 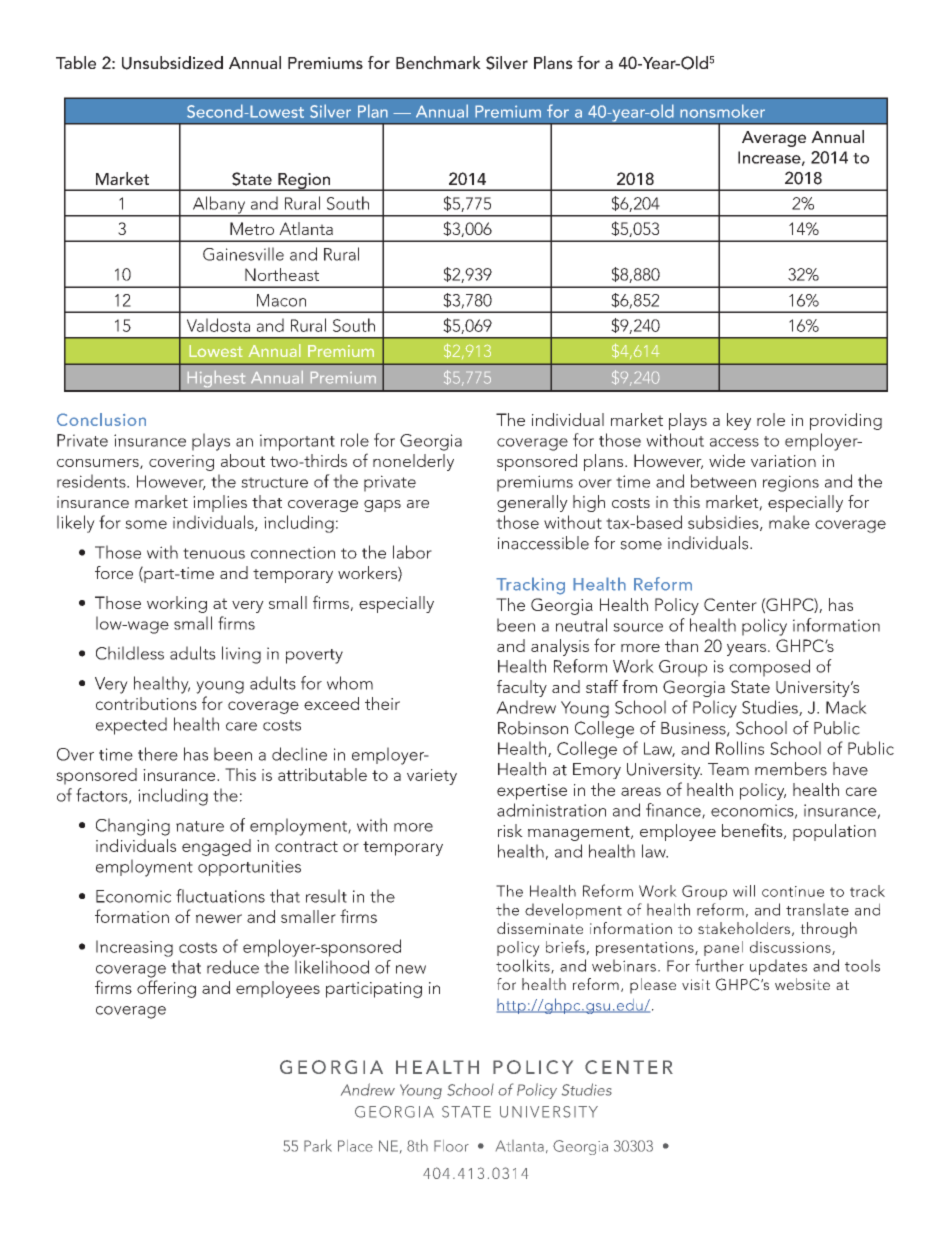 What do you see at coordinates (172, 63) in the document?
I see `Unsubsidized` at bounding box center [172, 63].
